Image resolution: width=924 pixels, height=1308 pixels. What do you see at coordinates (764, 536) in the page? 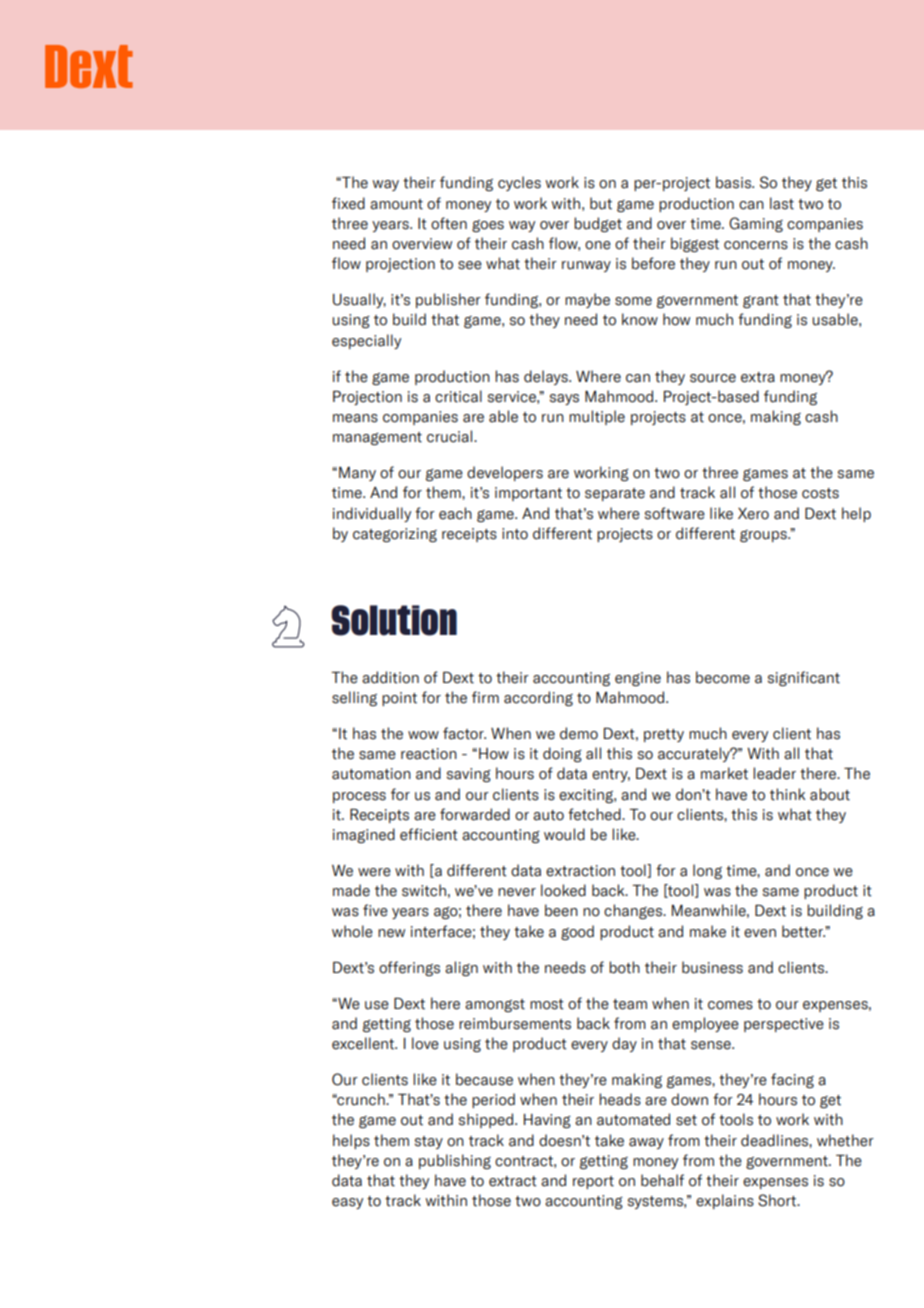
I see `groups` at bounding box center [764, 536].
